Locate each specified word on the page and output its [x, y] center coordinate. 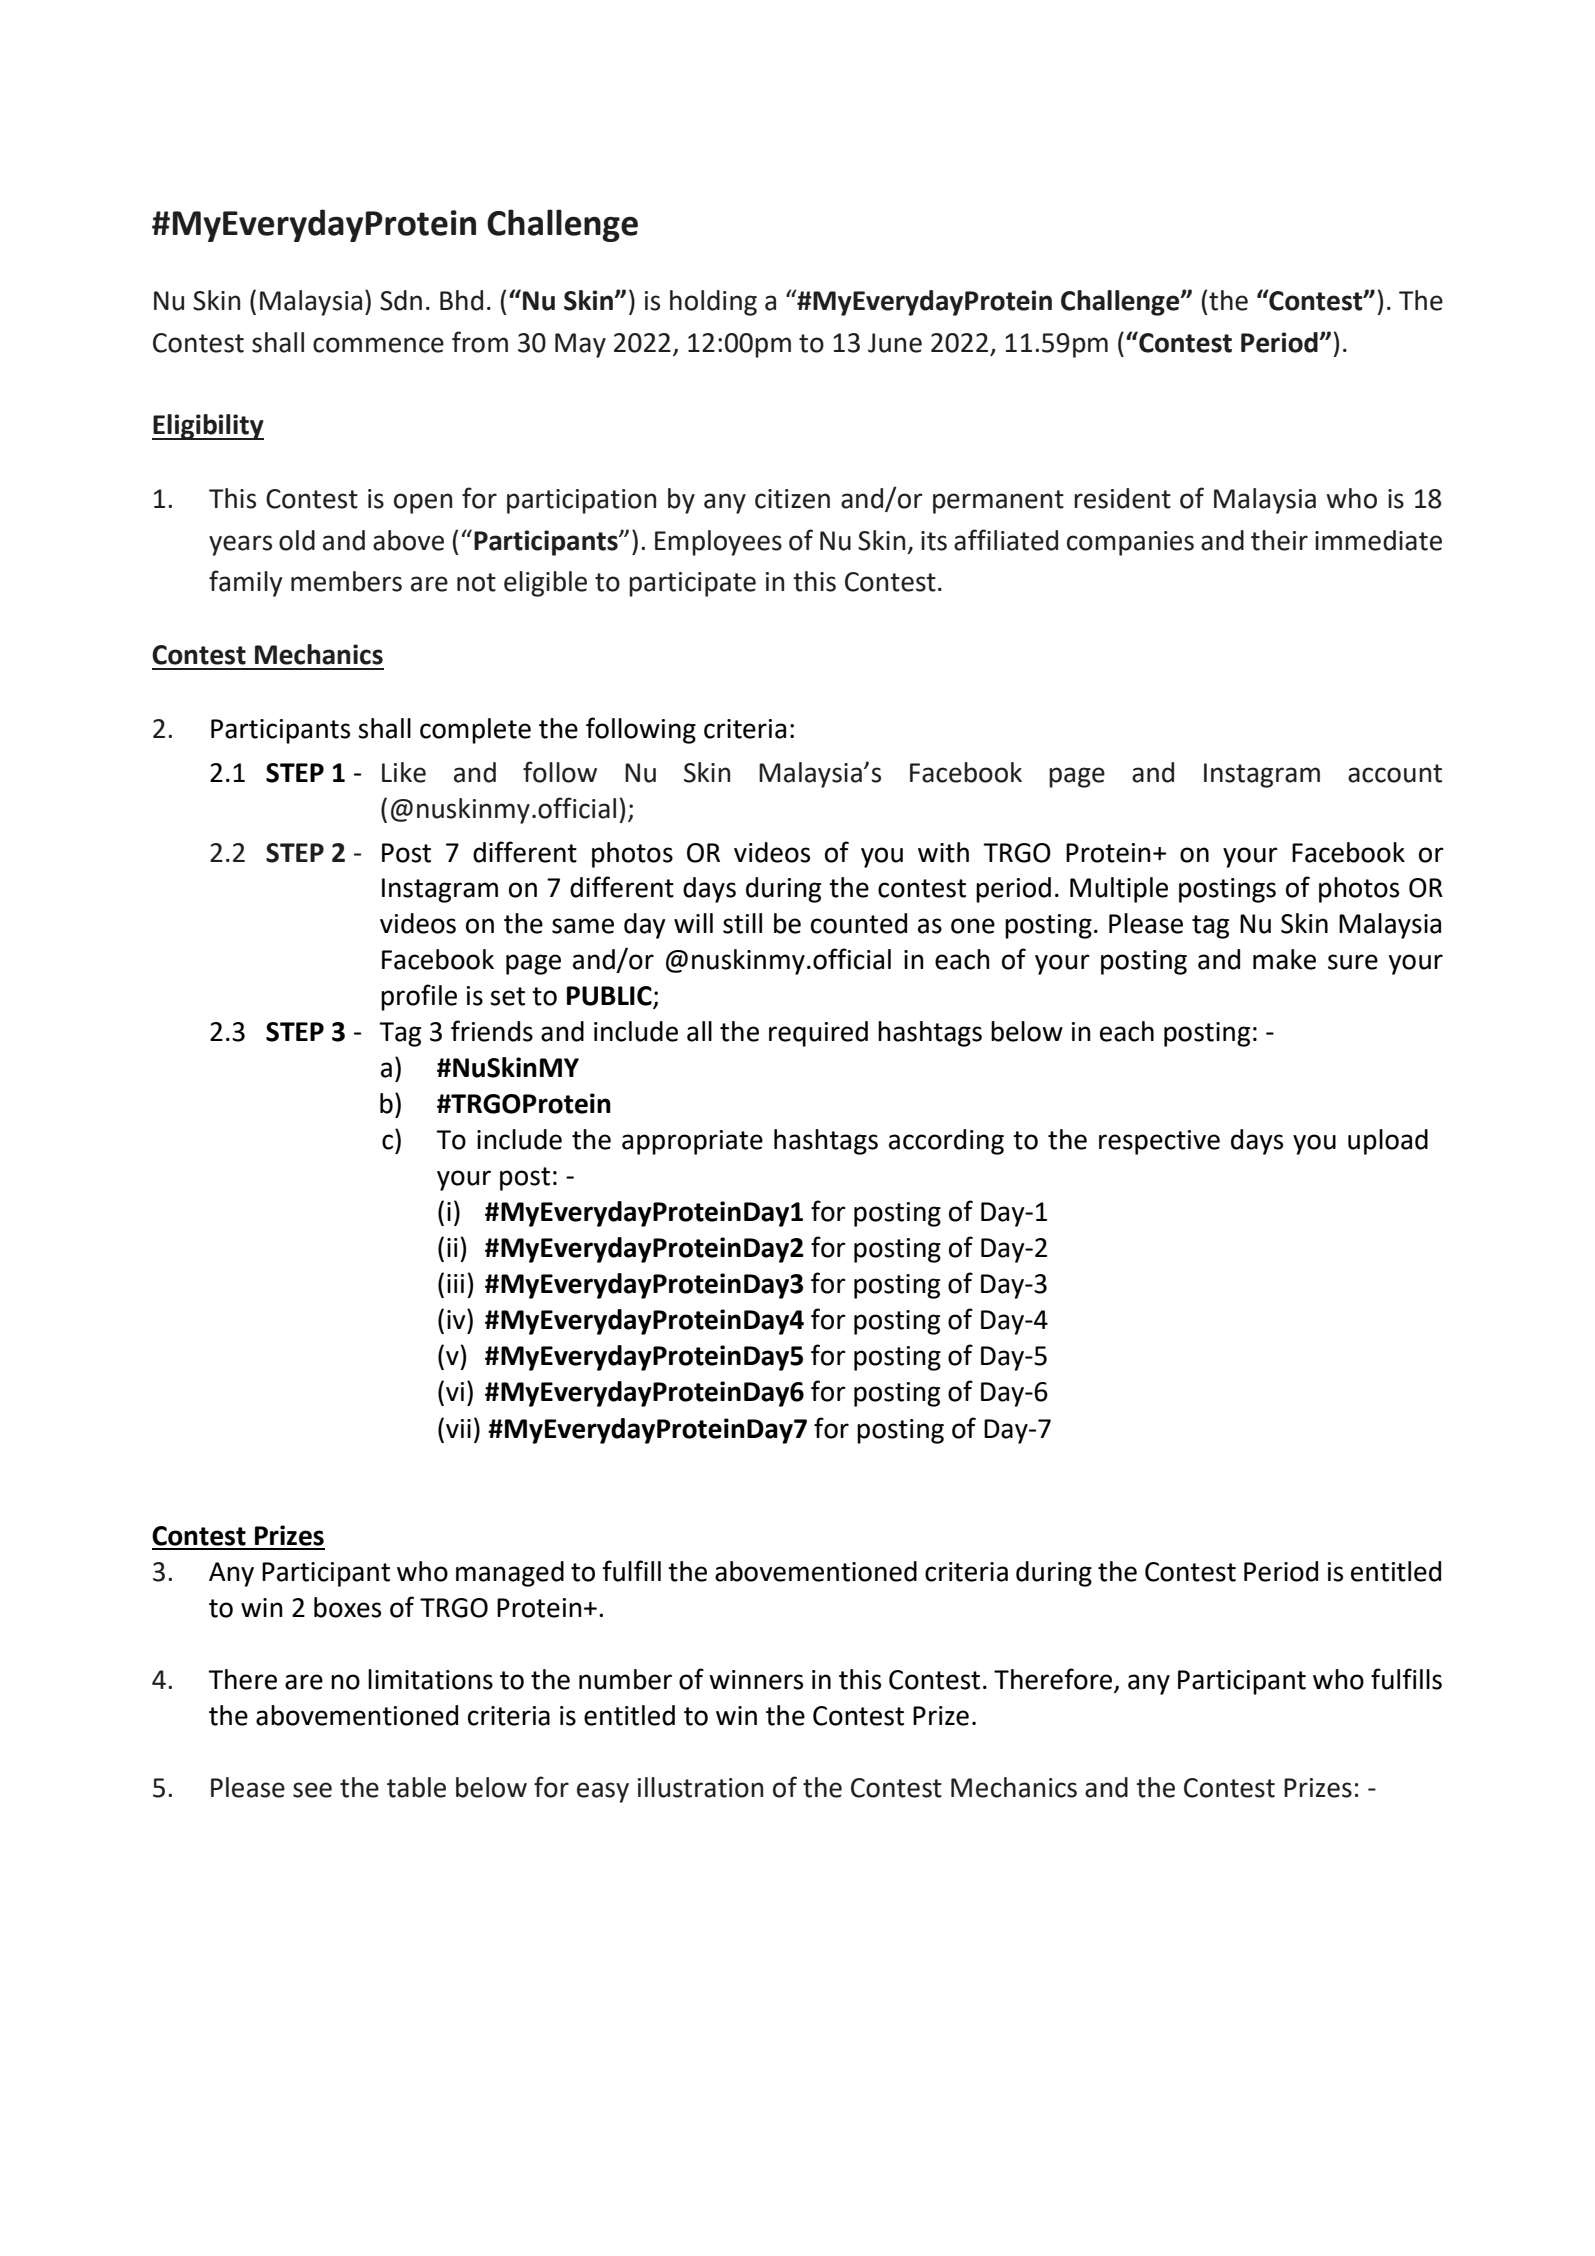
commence [378, 345]
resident [1122, 498]
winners [756, 1680]
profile [419, 997]
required [818, 1034]
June [895, 343]
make [1284, 959]
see [312, 1790]
